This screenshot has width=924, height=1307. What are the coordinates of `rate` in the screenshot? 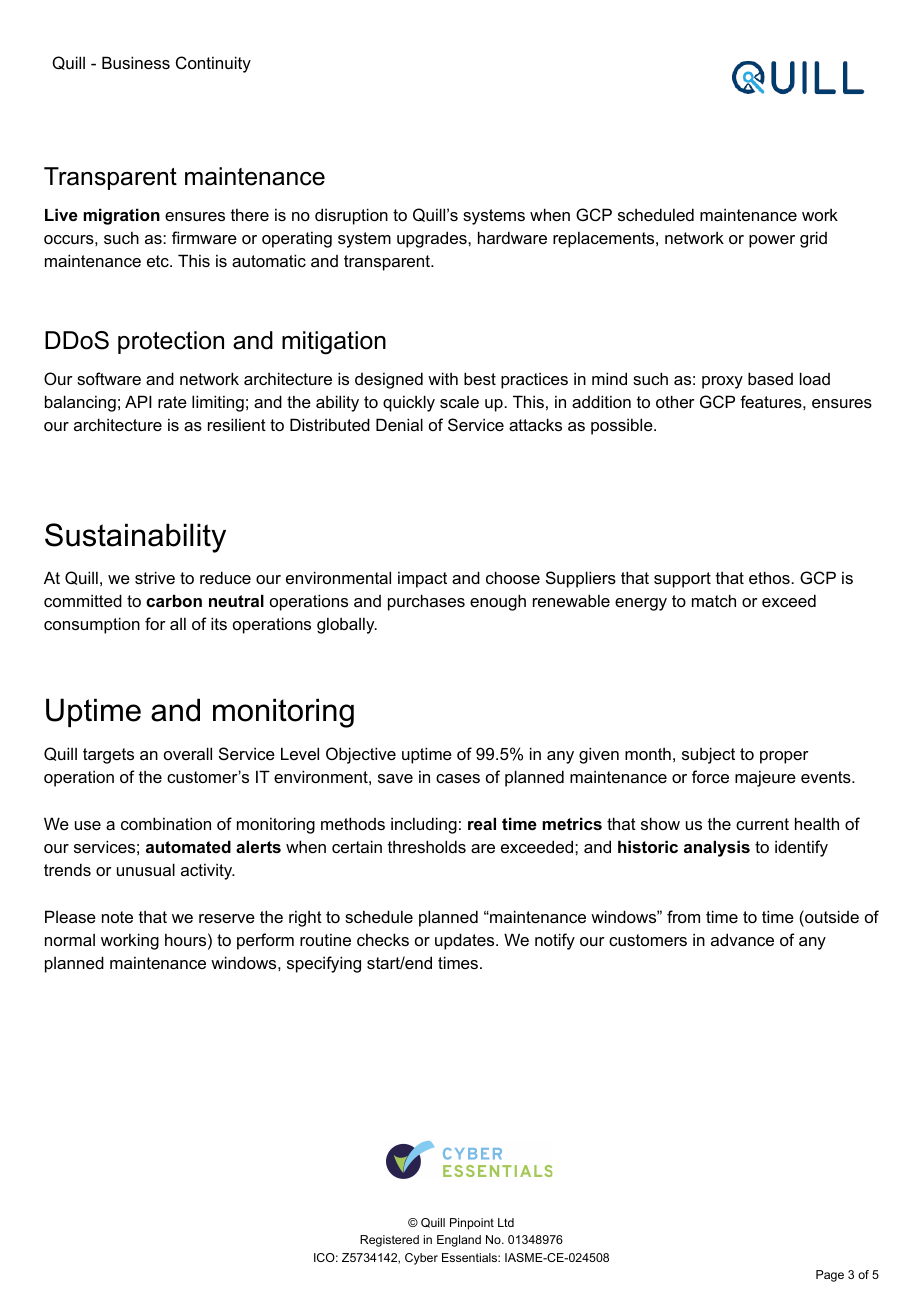 It's located at (172, 402).
